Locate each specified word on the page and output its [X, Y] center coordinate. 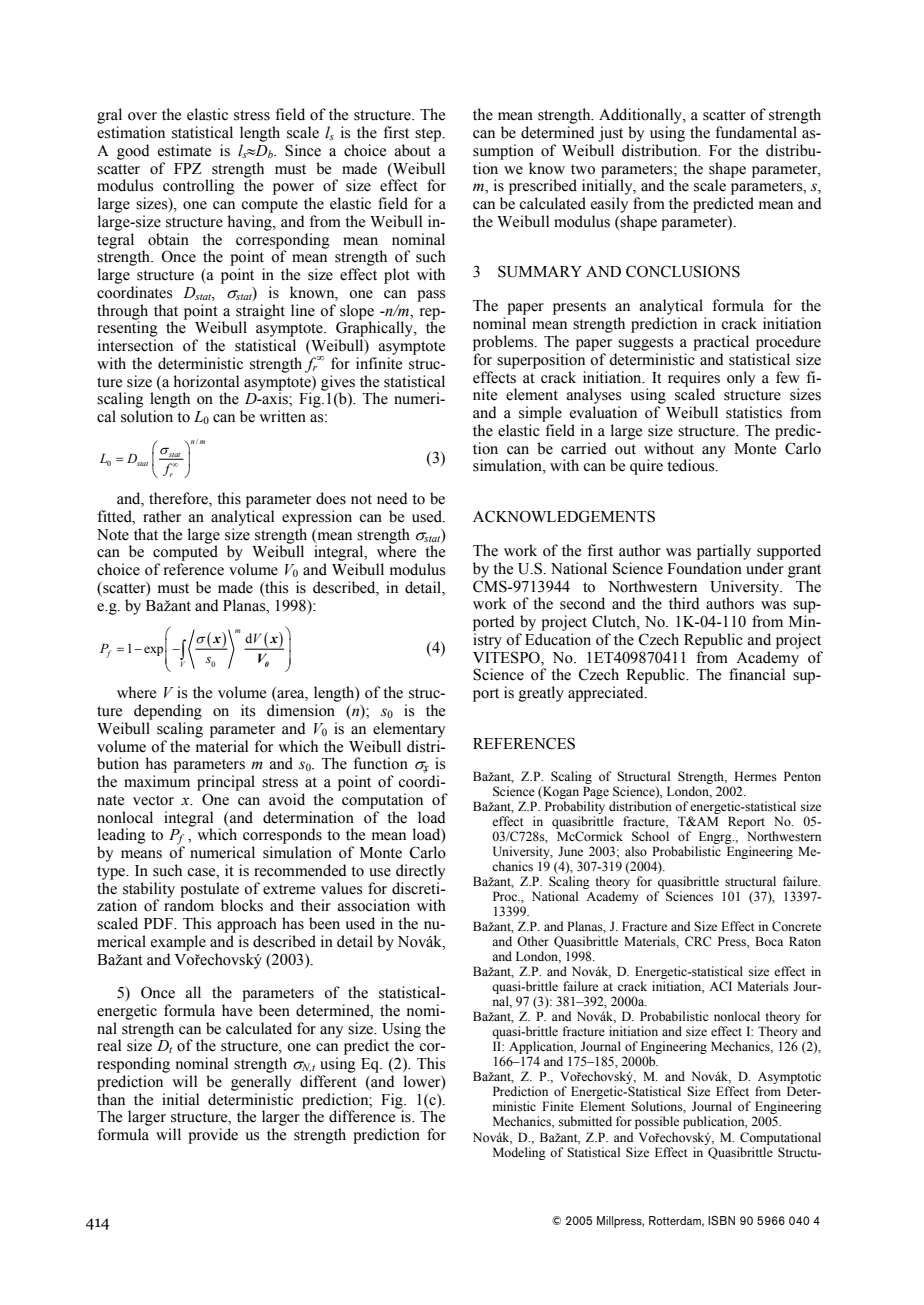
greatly [541, 694]
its [248, 710]
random [189, 904]
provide [213, 1136]
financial [757, 674]
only [741, 379]
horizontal [206, 381]
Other [533, 941]
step [429, 135]
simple [540, 414]
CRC [698, 941]
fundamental [756, 132]
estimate [184, 150]
